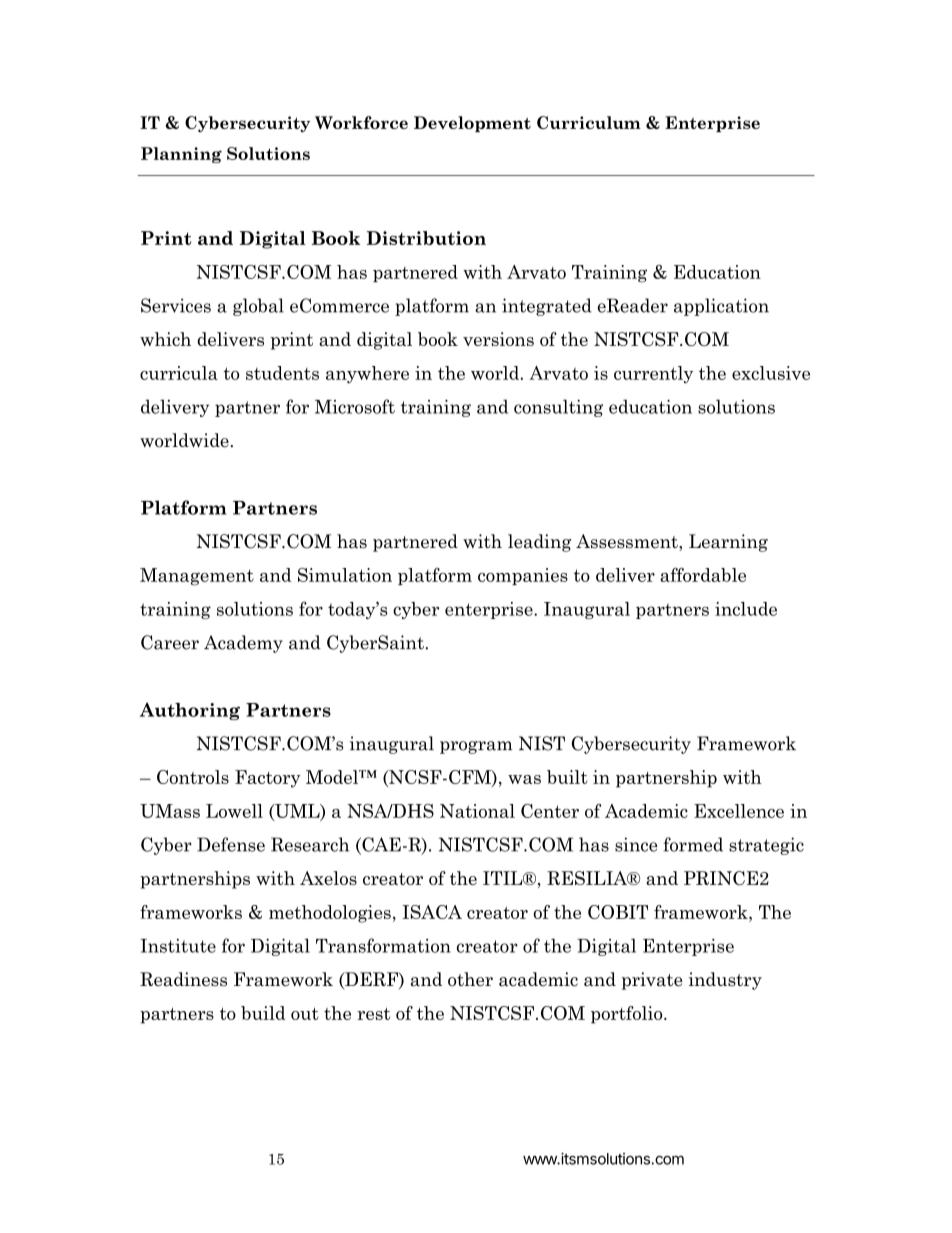 The height and width of the image is (1233, 952). I want to click on consulting, so click(558, 408).
